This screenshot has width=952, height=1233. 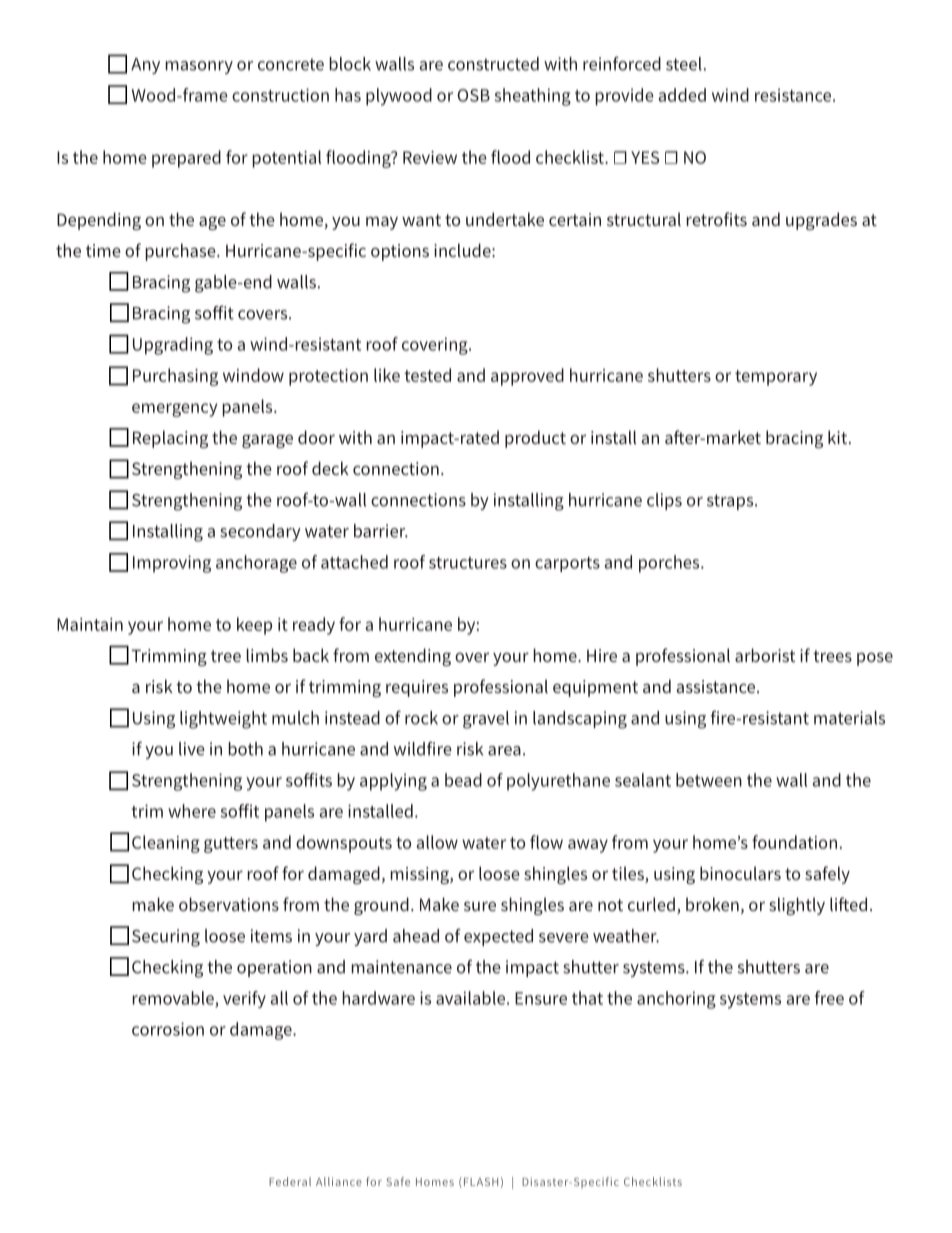 I want to click on keep, so click(x=254, y=626).
